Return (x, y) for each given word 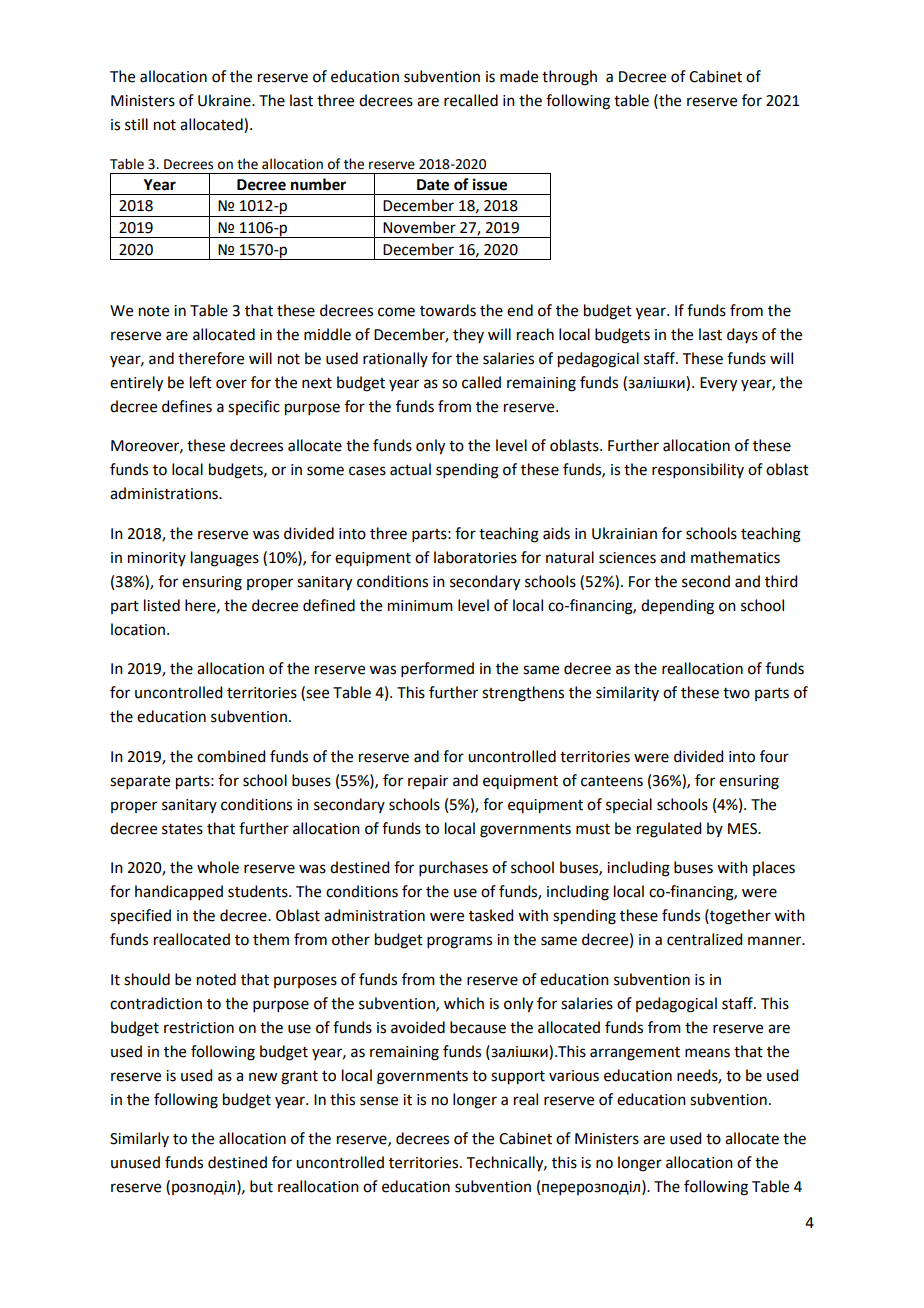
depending (677, 607)
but (261, 1186)
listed (162, 605)
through (569, 78)
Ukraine (225, 100)
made (519, 76)
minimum (420, 606)
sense (379, 1101)
